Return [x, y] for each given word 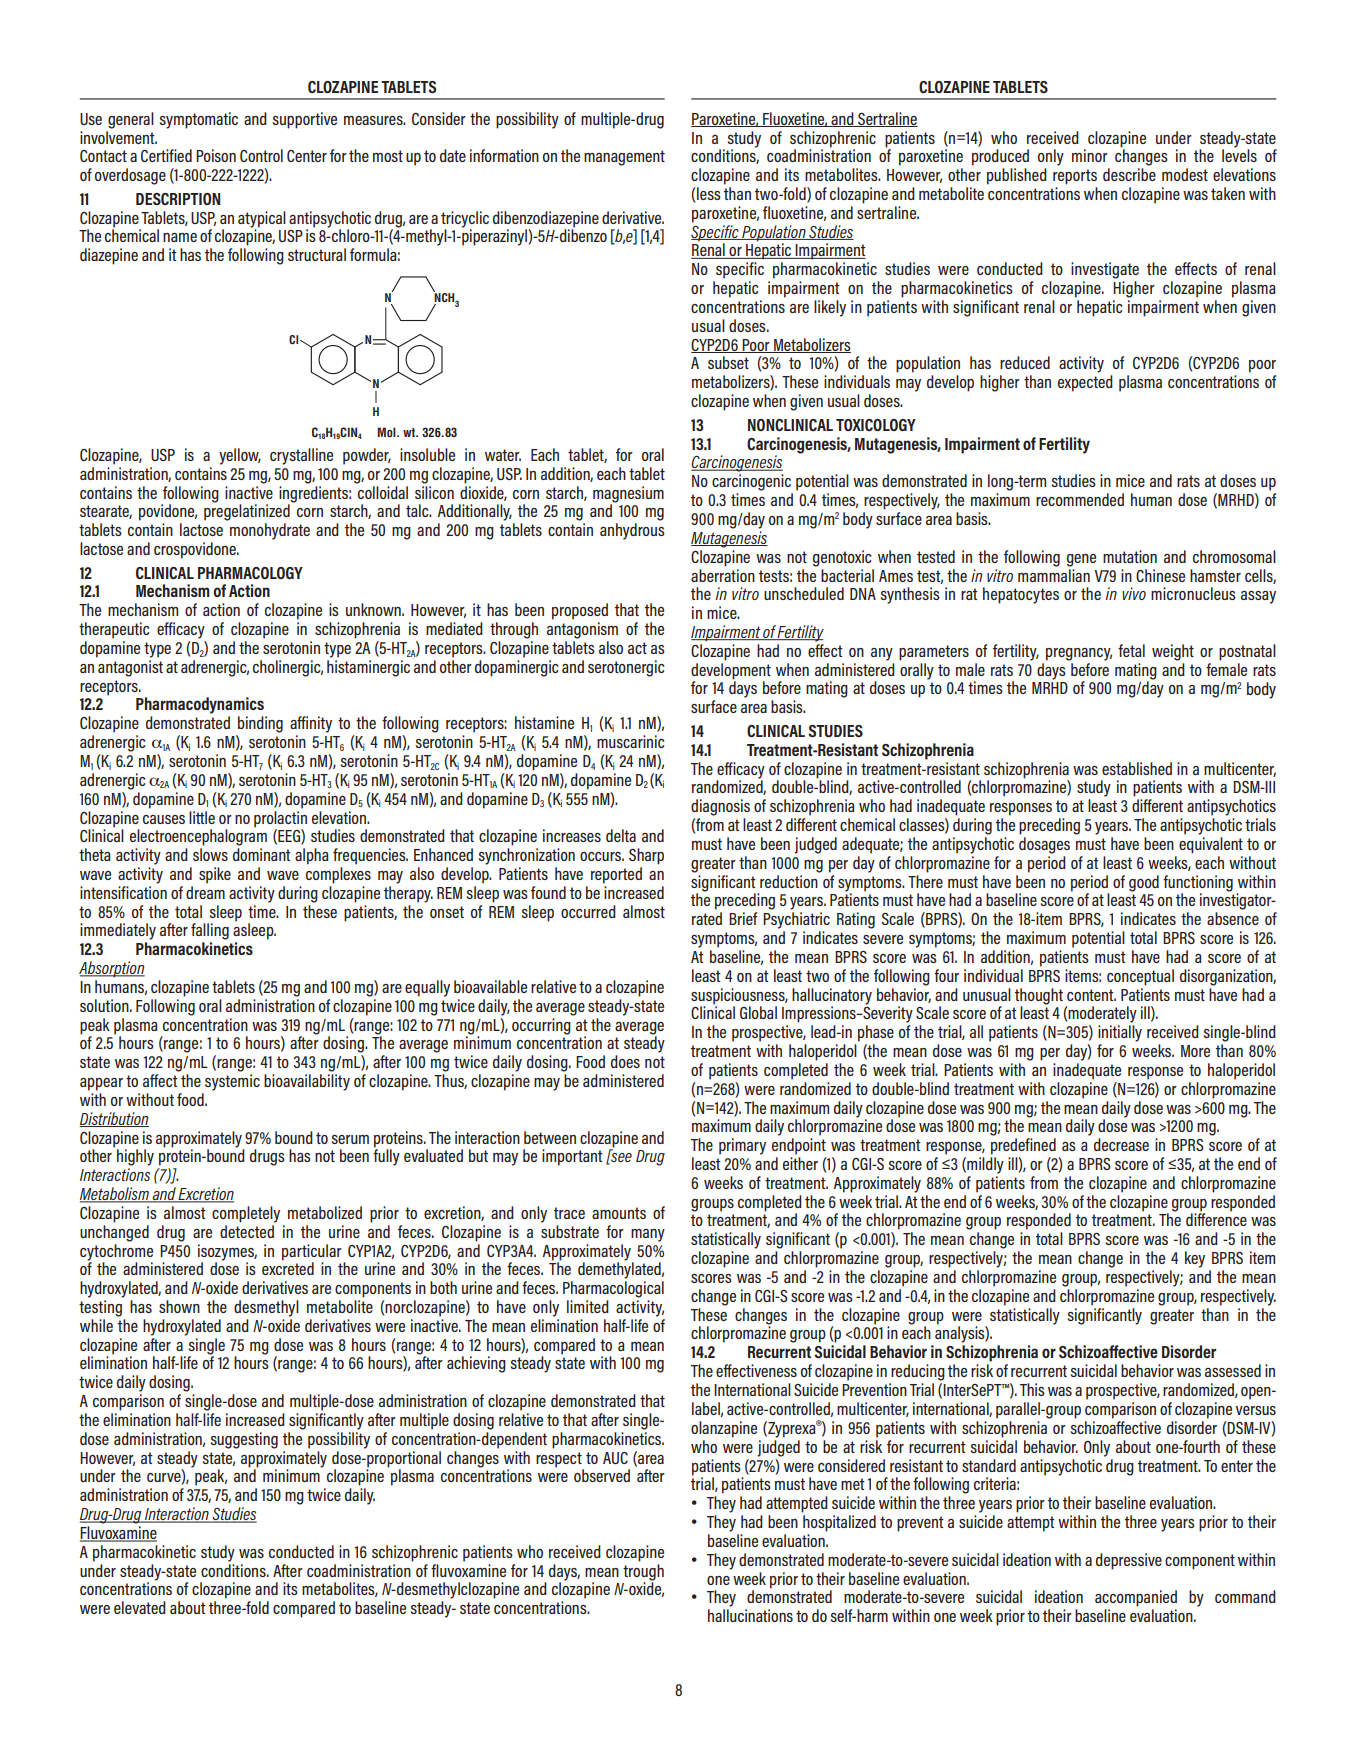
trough [643, 1571]
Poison [216, 155]
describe [1129, 174]
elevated [140, 1607]
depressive [1129, 1561]
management [624, 158]
